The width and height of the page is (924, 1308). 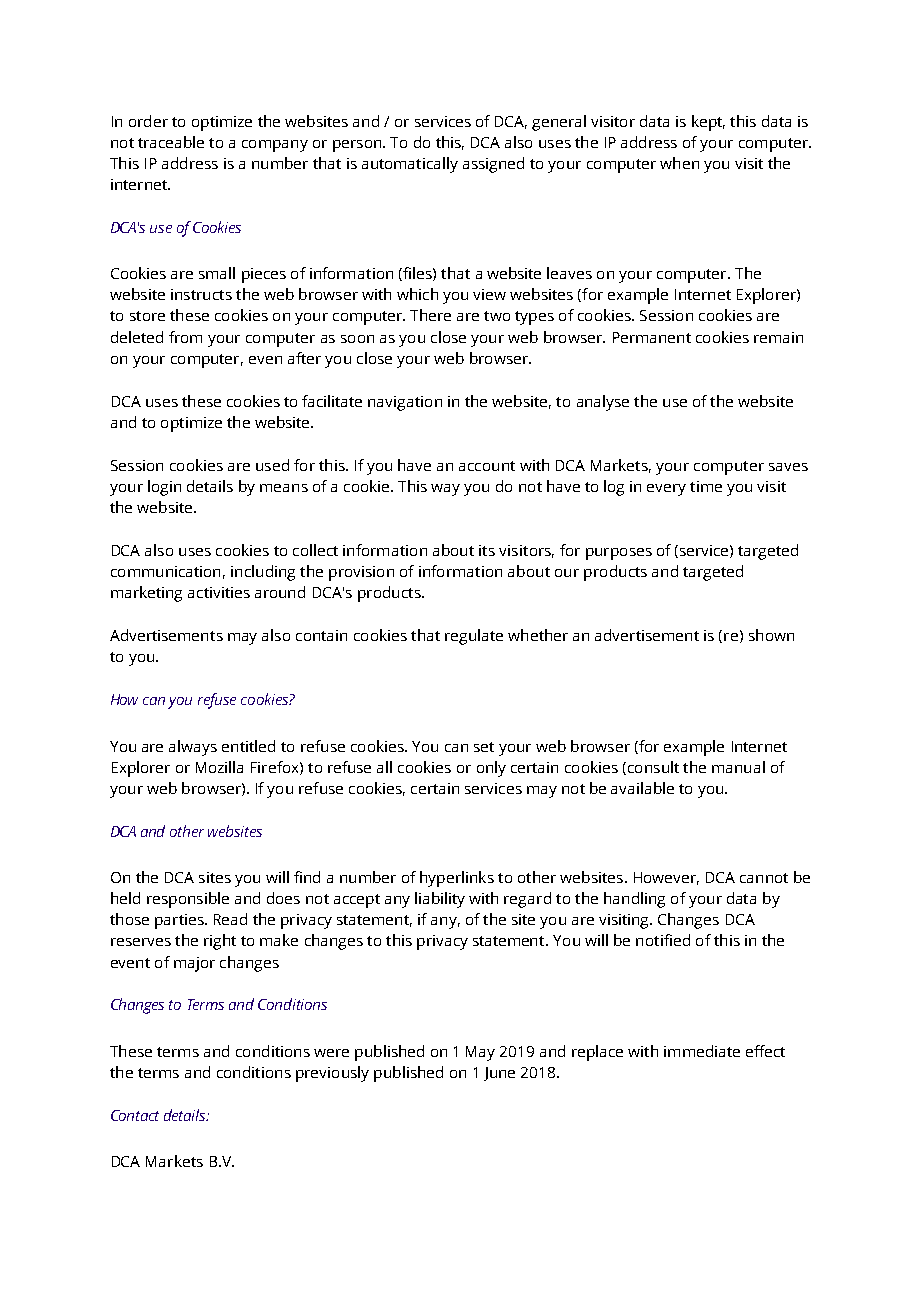 I want to click on manual, so click(x=738, y=767).
